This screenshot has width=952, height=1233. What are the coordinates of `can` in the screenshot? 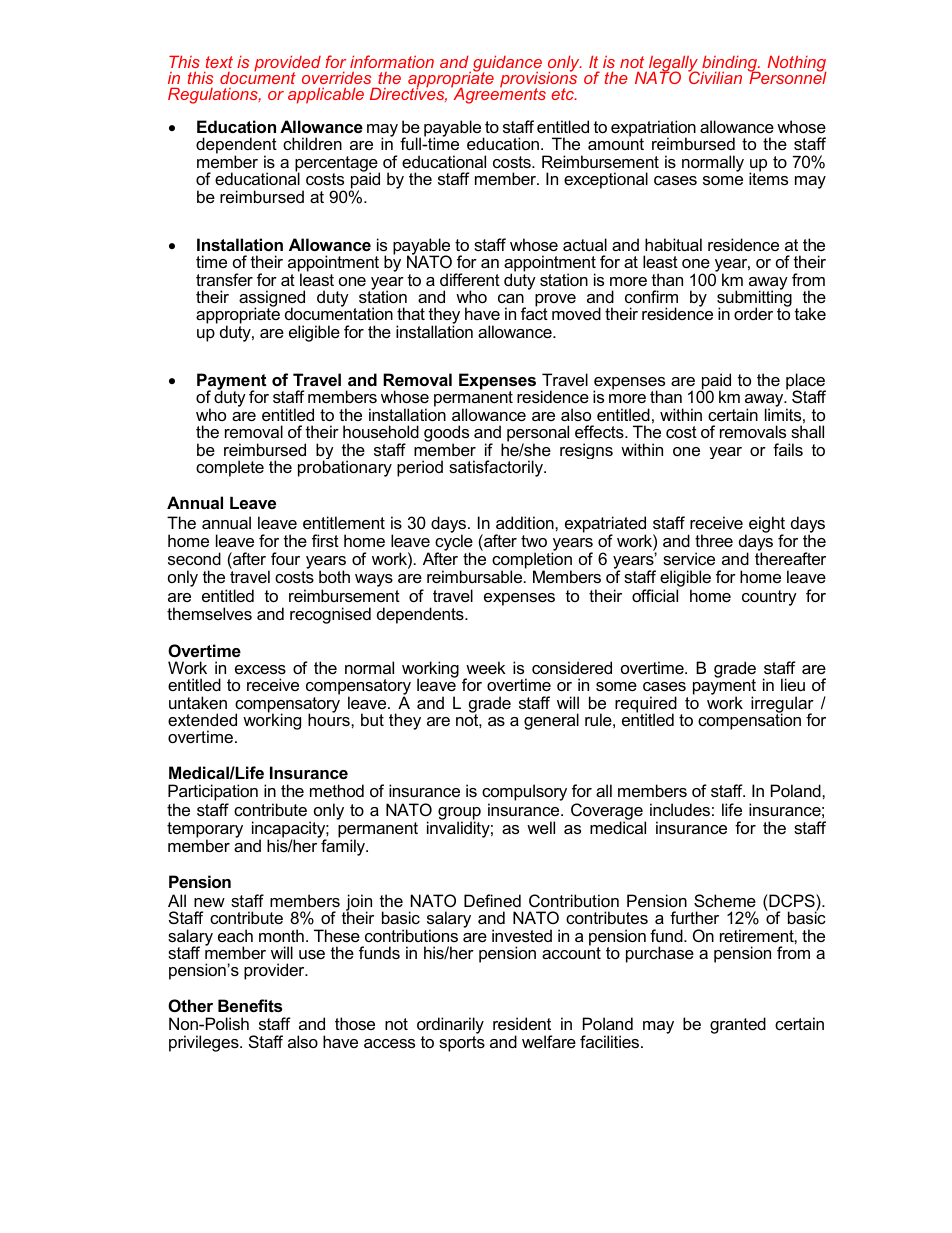 It's located at (511, 298).
